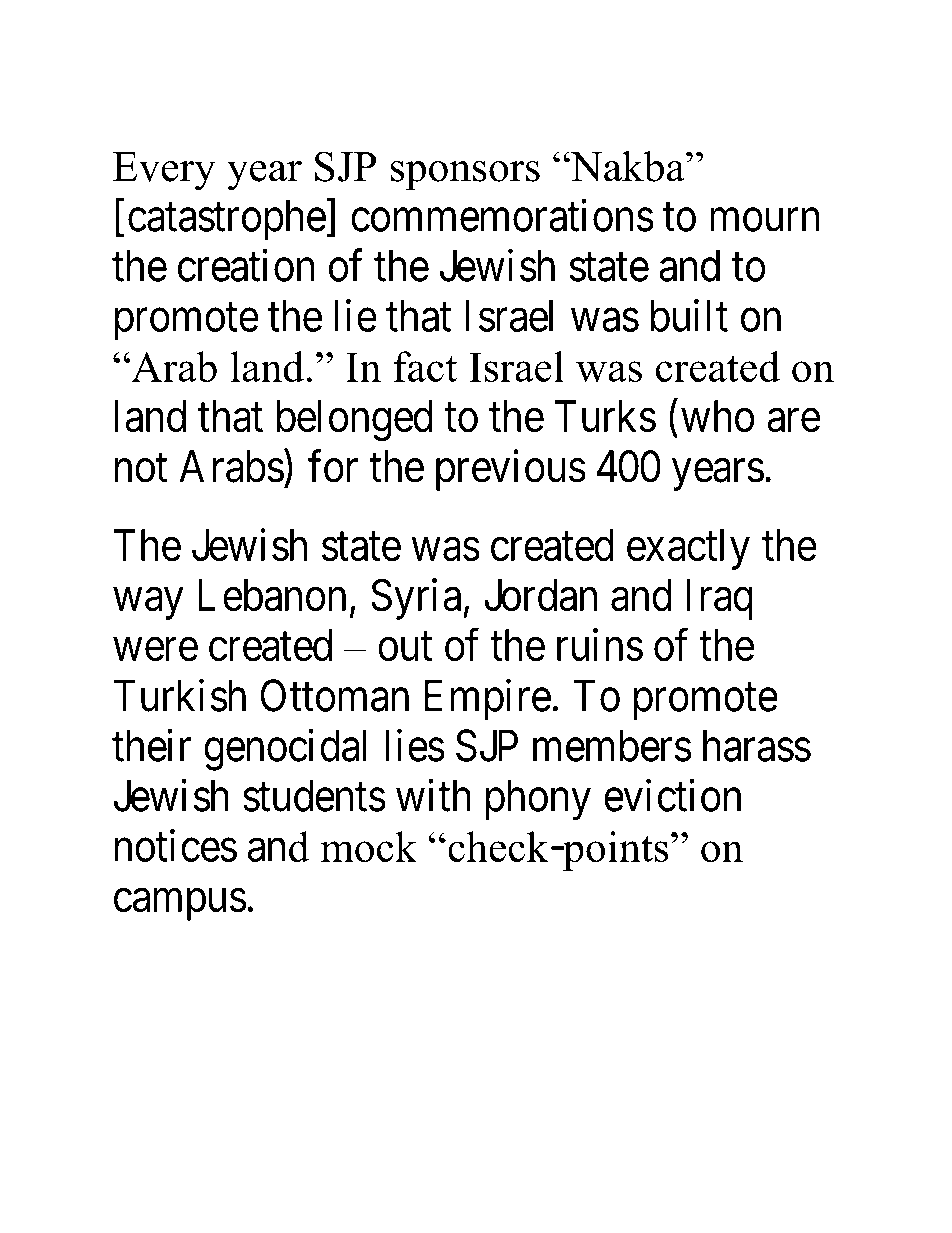 This screenshot has width=952, height=1233. What do you see at coordinates (764, 220) in the screenshot?
I see `mourn` at bounding box center [764, 220].
